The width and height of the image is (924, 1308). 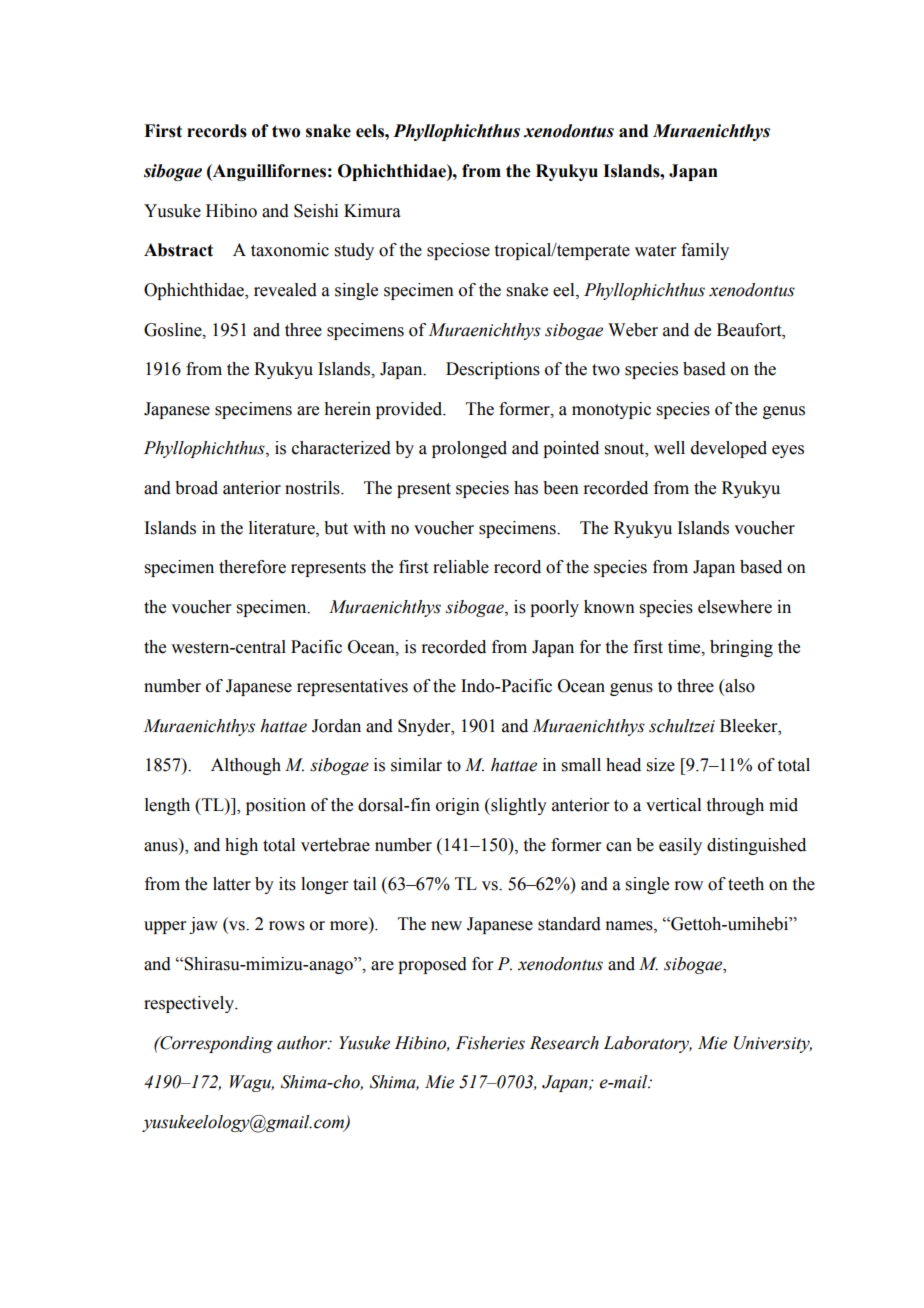 I want to click on therefore, so click(x=252, y=567).
